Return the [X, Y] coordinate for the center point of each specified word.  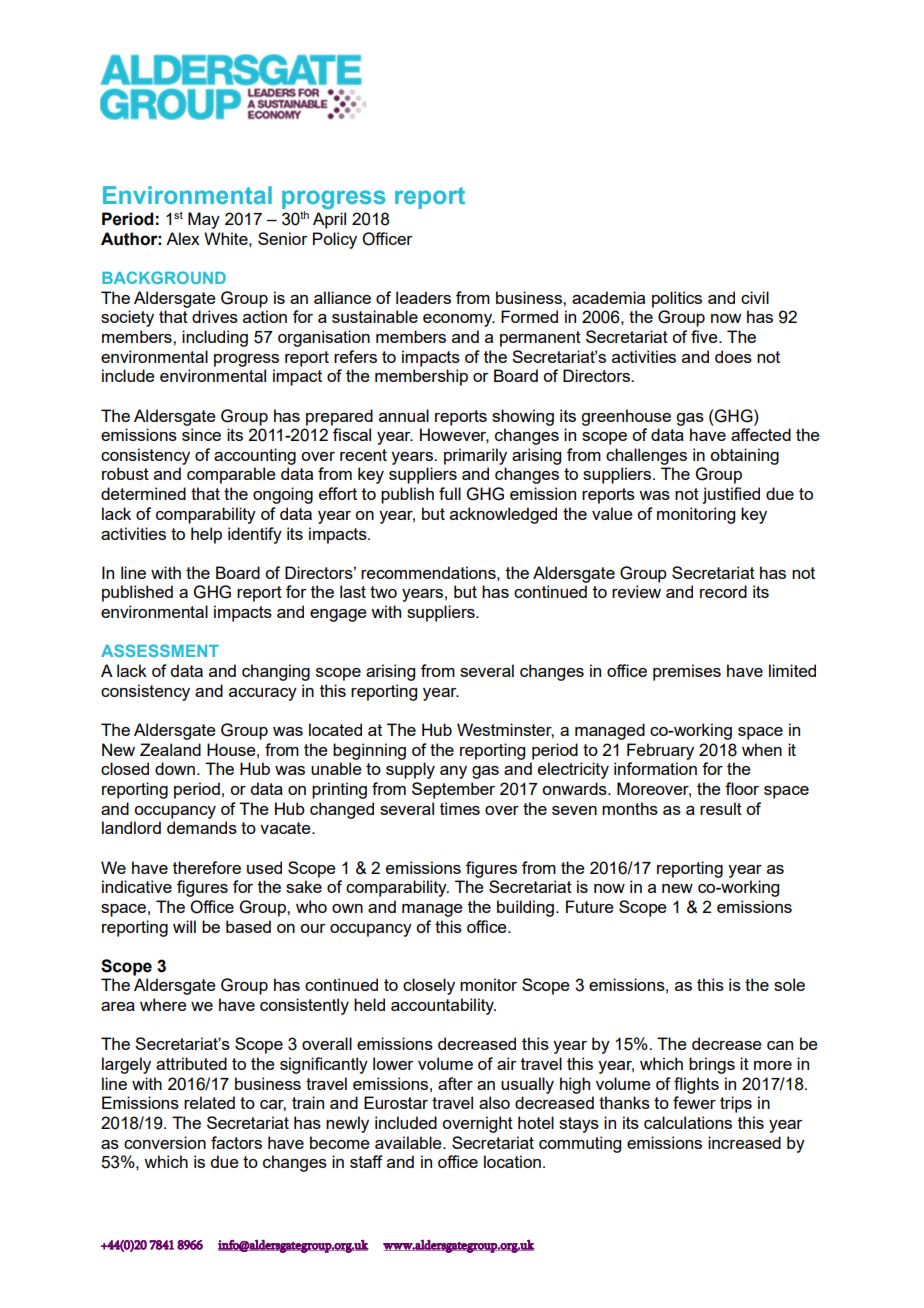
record [723, 591]
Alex [183, 238]
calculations [688, 1122]
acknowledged [503, 515]
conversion [165, 1142]
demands [202, 827]
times [460, 808]
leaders [423, 297]
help [206, 535]
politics [677, 299]
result [721, 808]
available [409, 1142]
